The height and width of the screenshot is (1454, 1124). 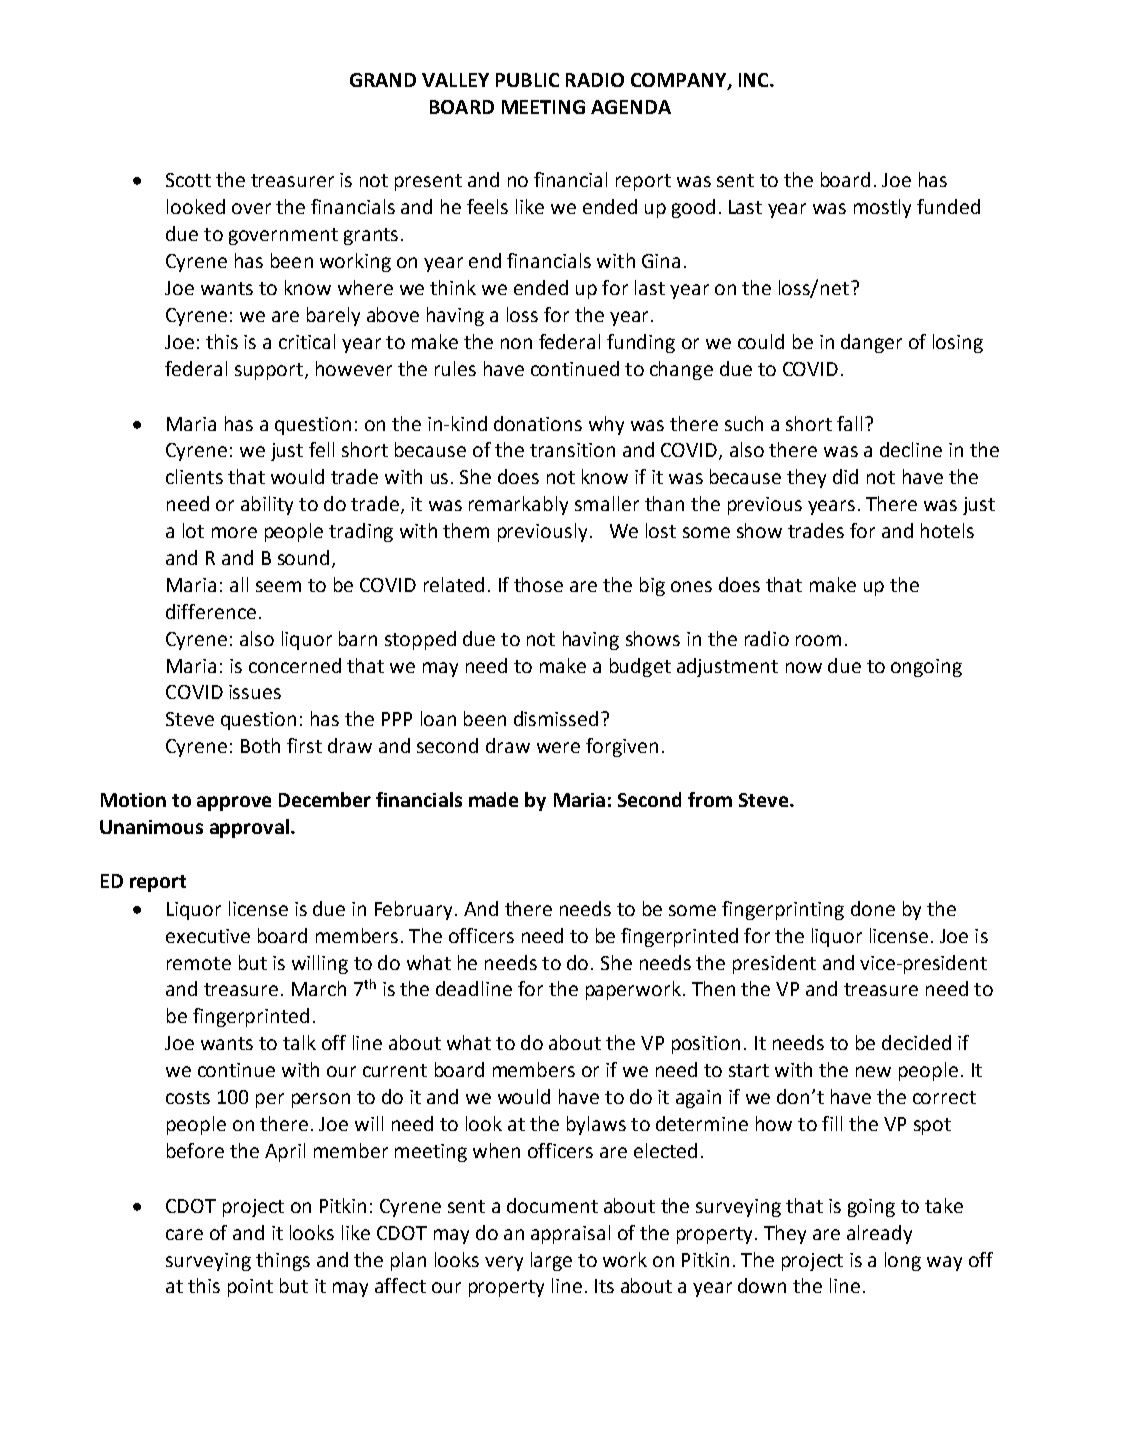 I want to click on PUBLIC, so click(x=527, y=80).
